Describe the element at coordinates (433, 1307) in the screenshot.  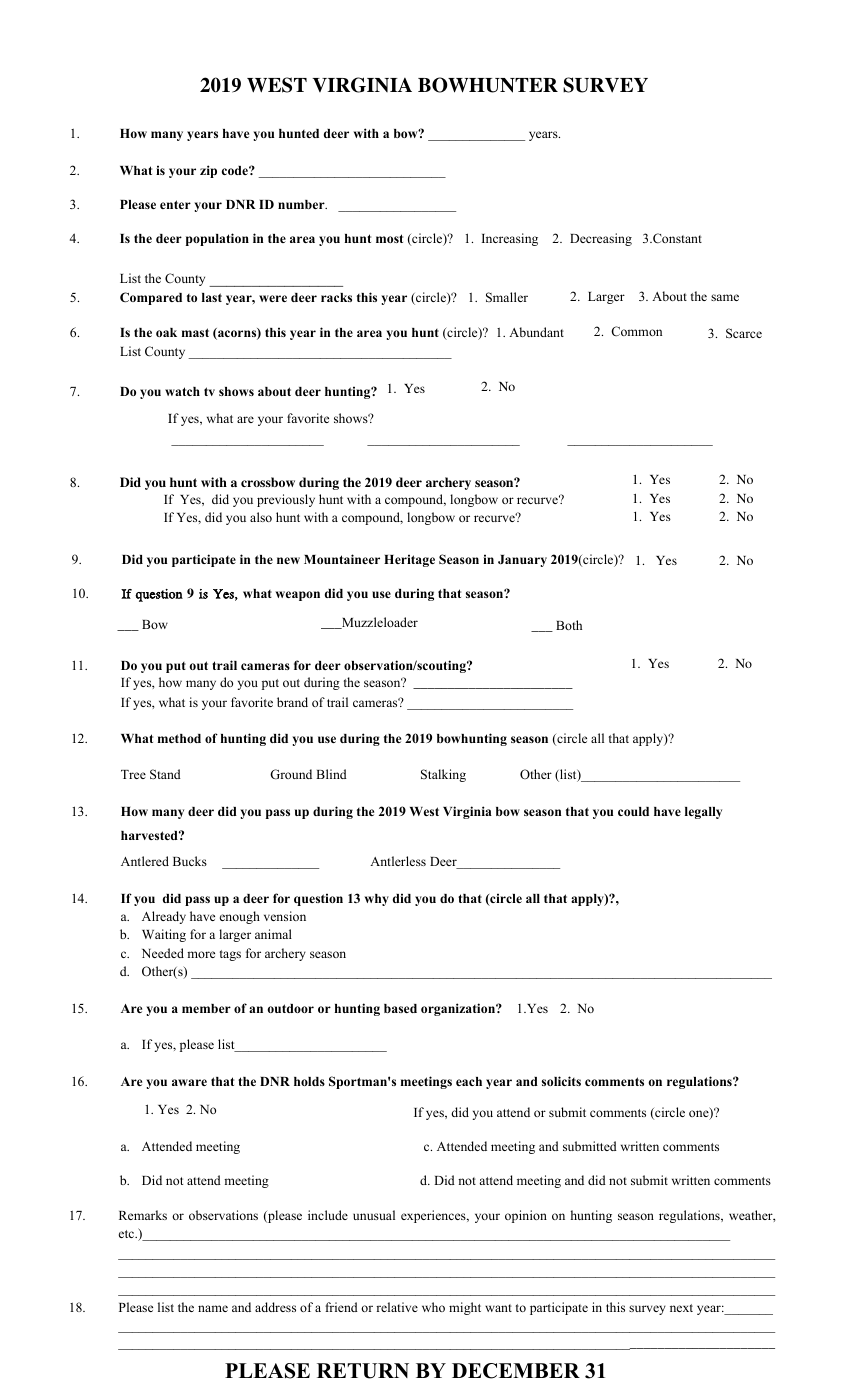
I see `who` at that location.
